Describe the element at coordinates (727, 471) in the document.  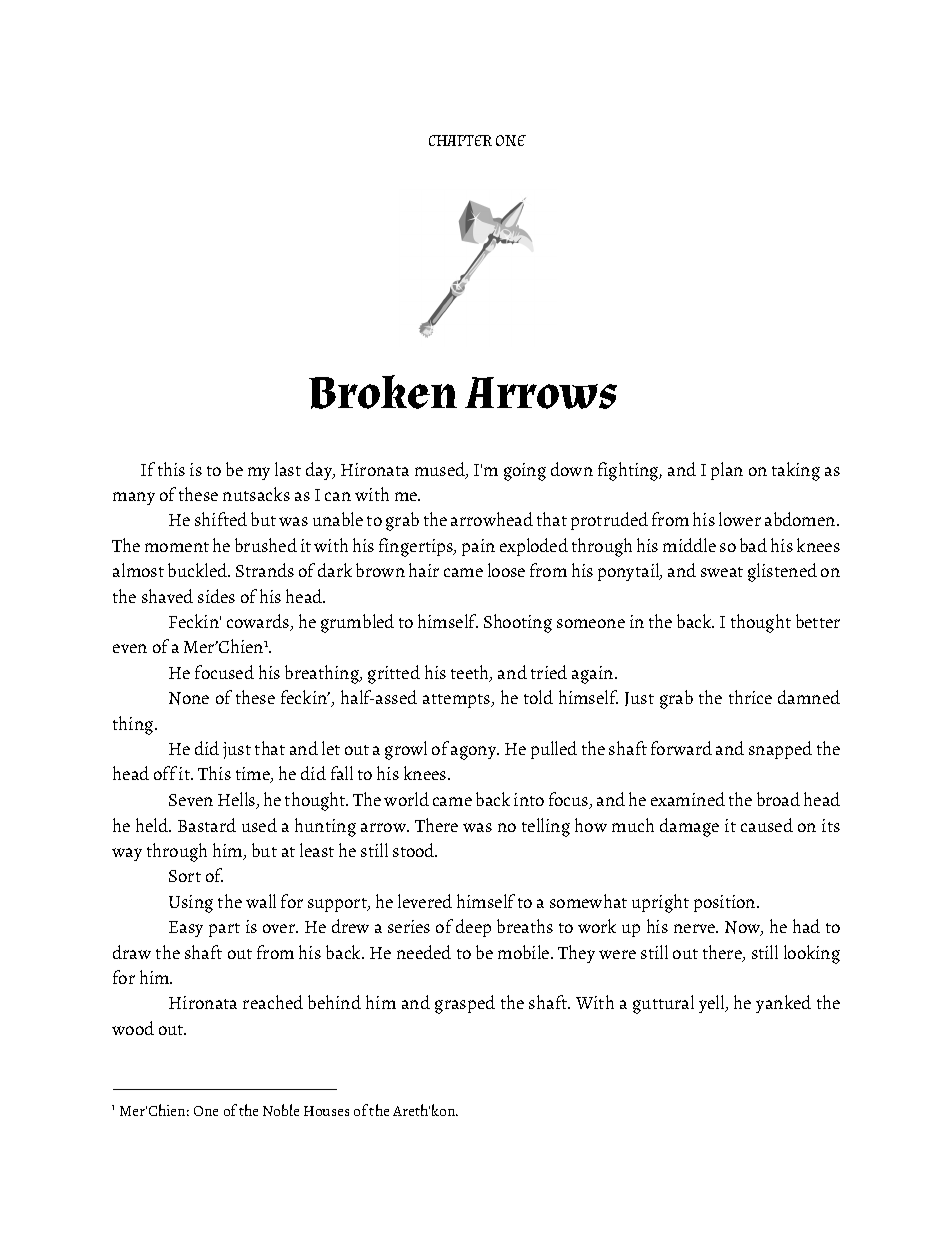
I see `plan` at that location.
